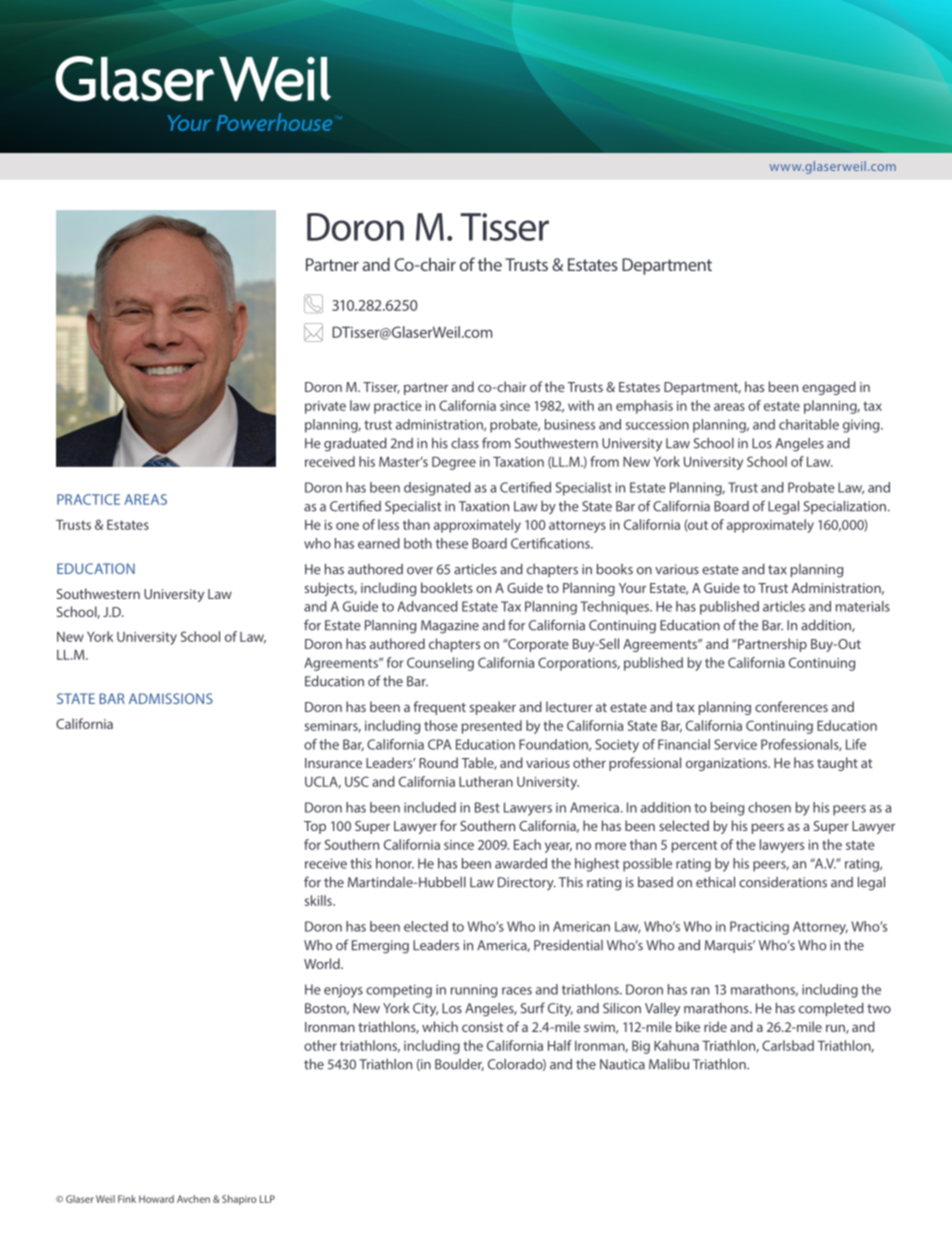  Describe the element at coordinates (486, 781) in the screenshot. I see `Lutheran` at that location.
